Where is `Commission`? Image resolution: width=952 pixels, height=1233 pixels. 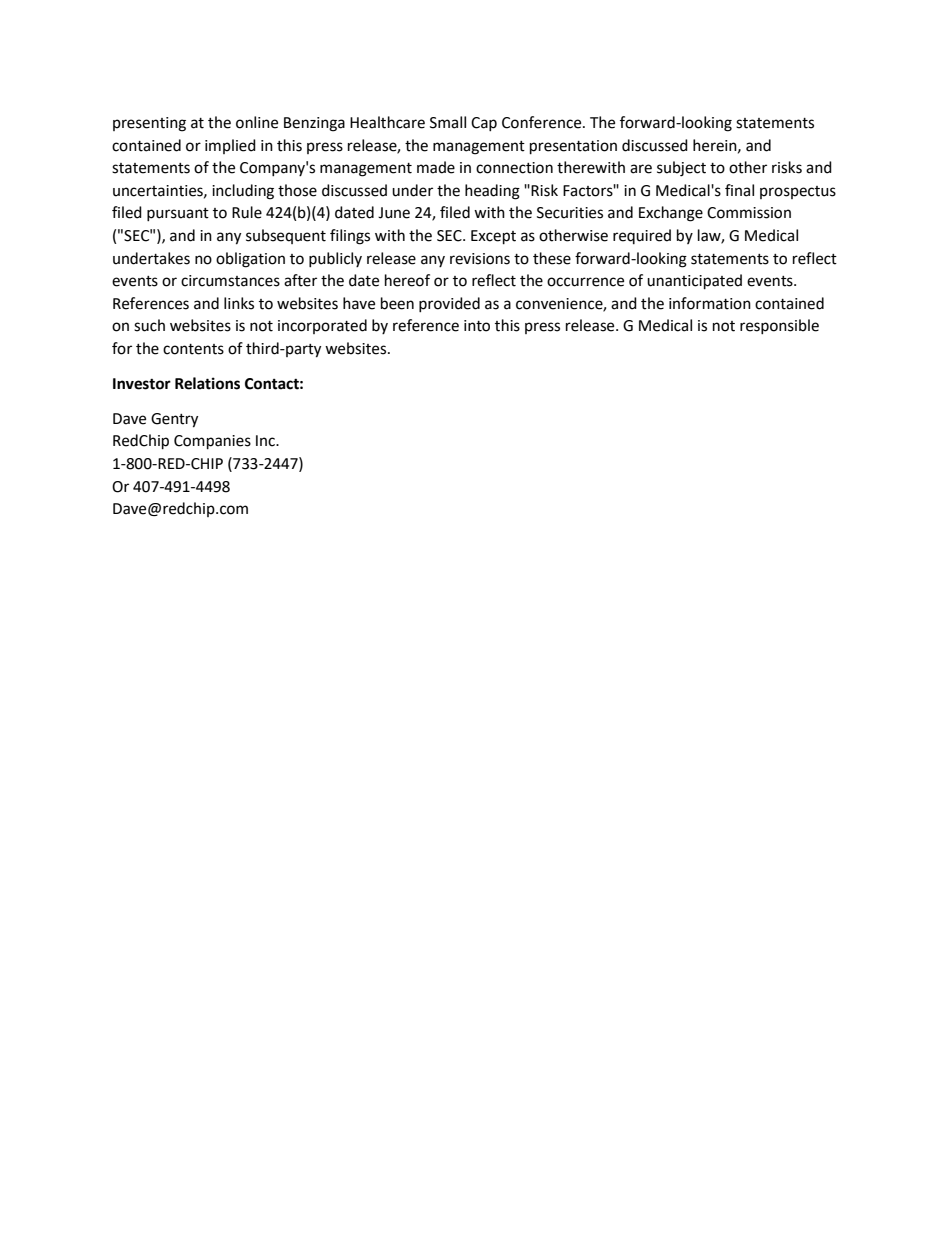
Commission is located at coordinates (749, 213).
